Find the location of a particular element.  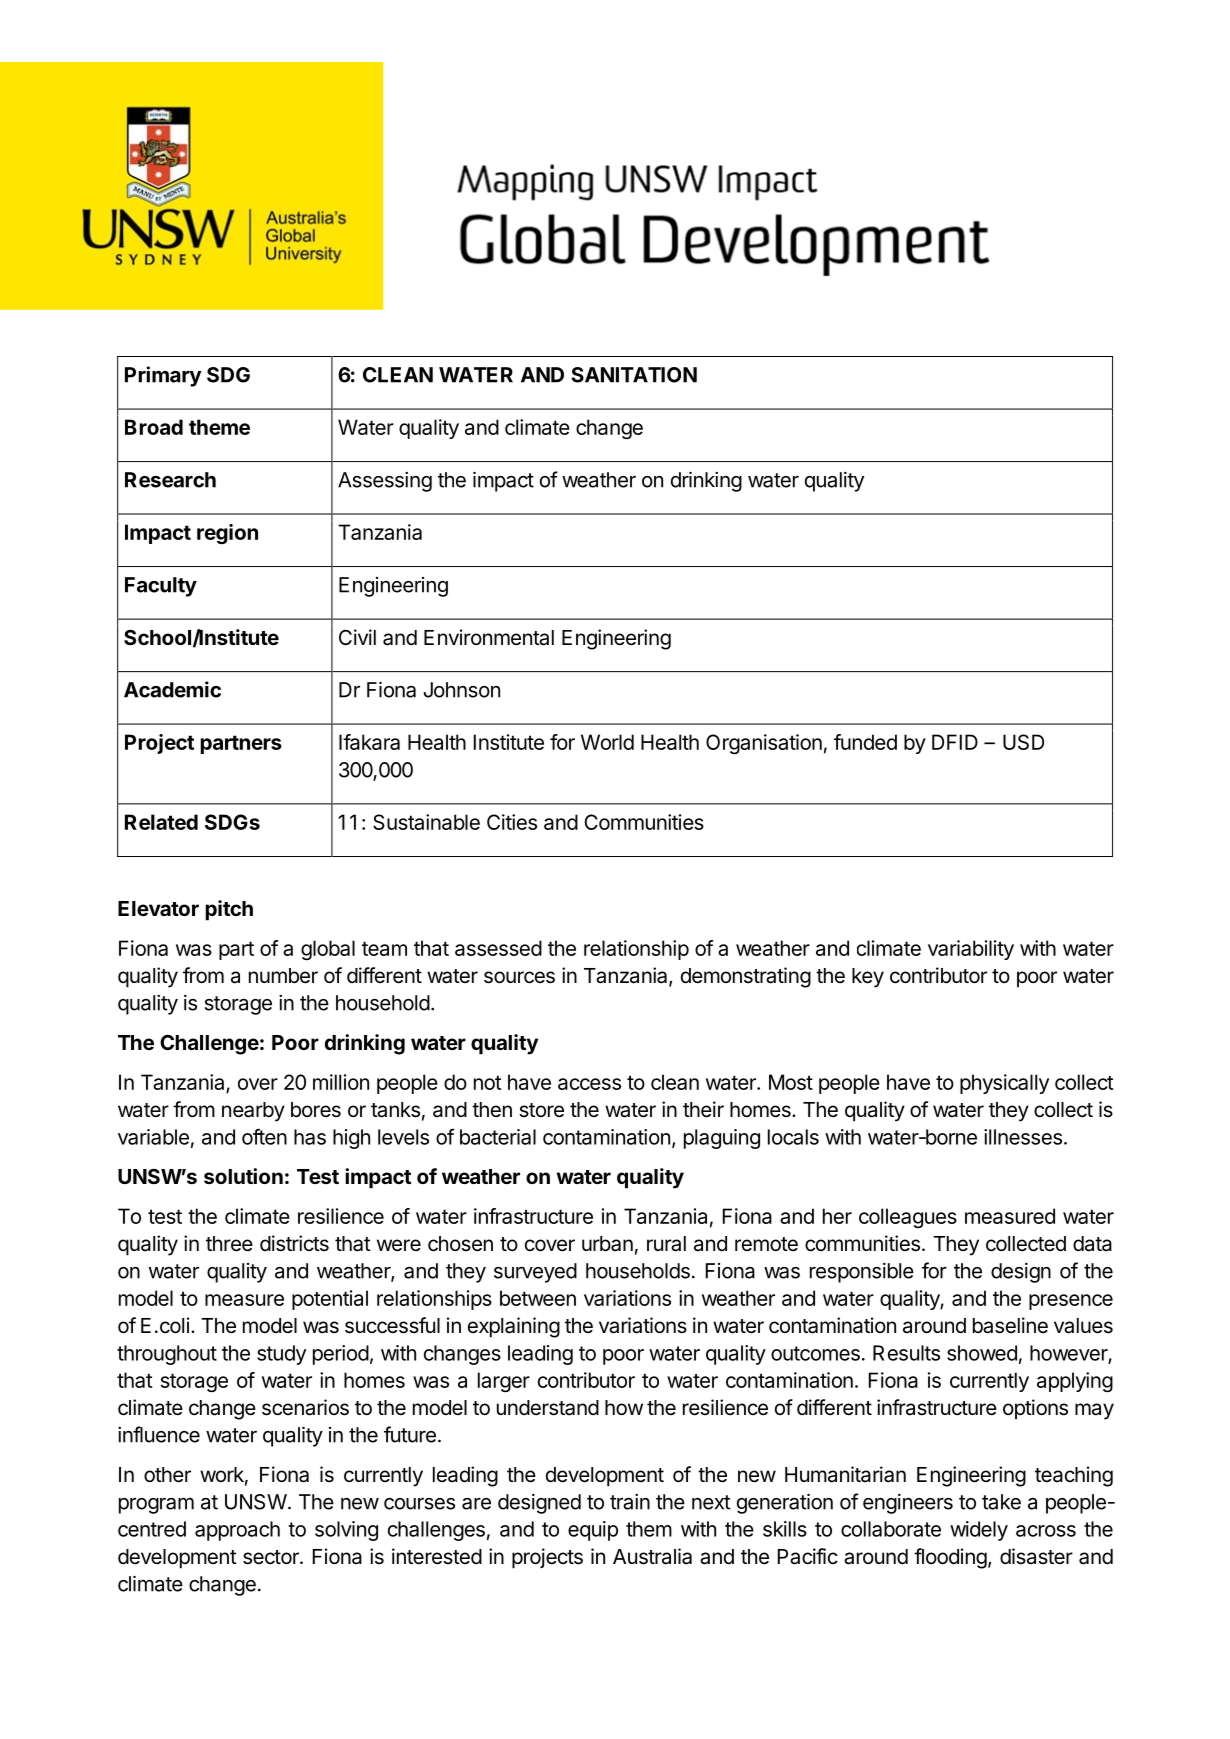

Civil is located at coordinates (357, 637).
